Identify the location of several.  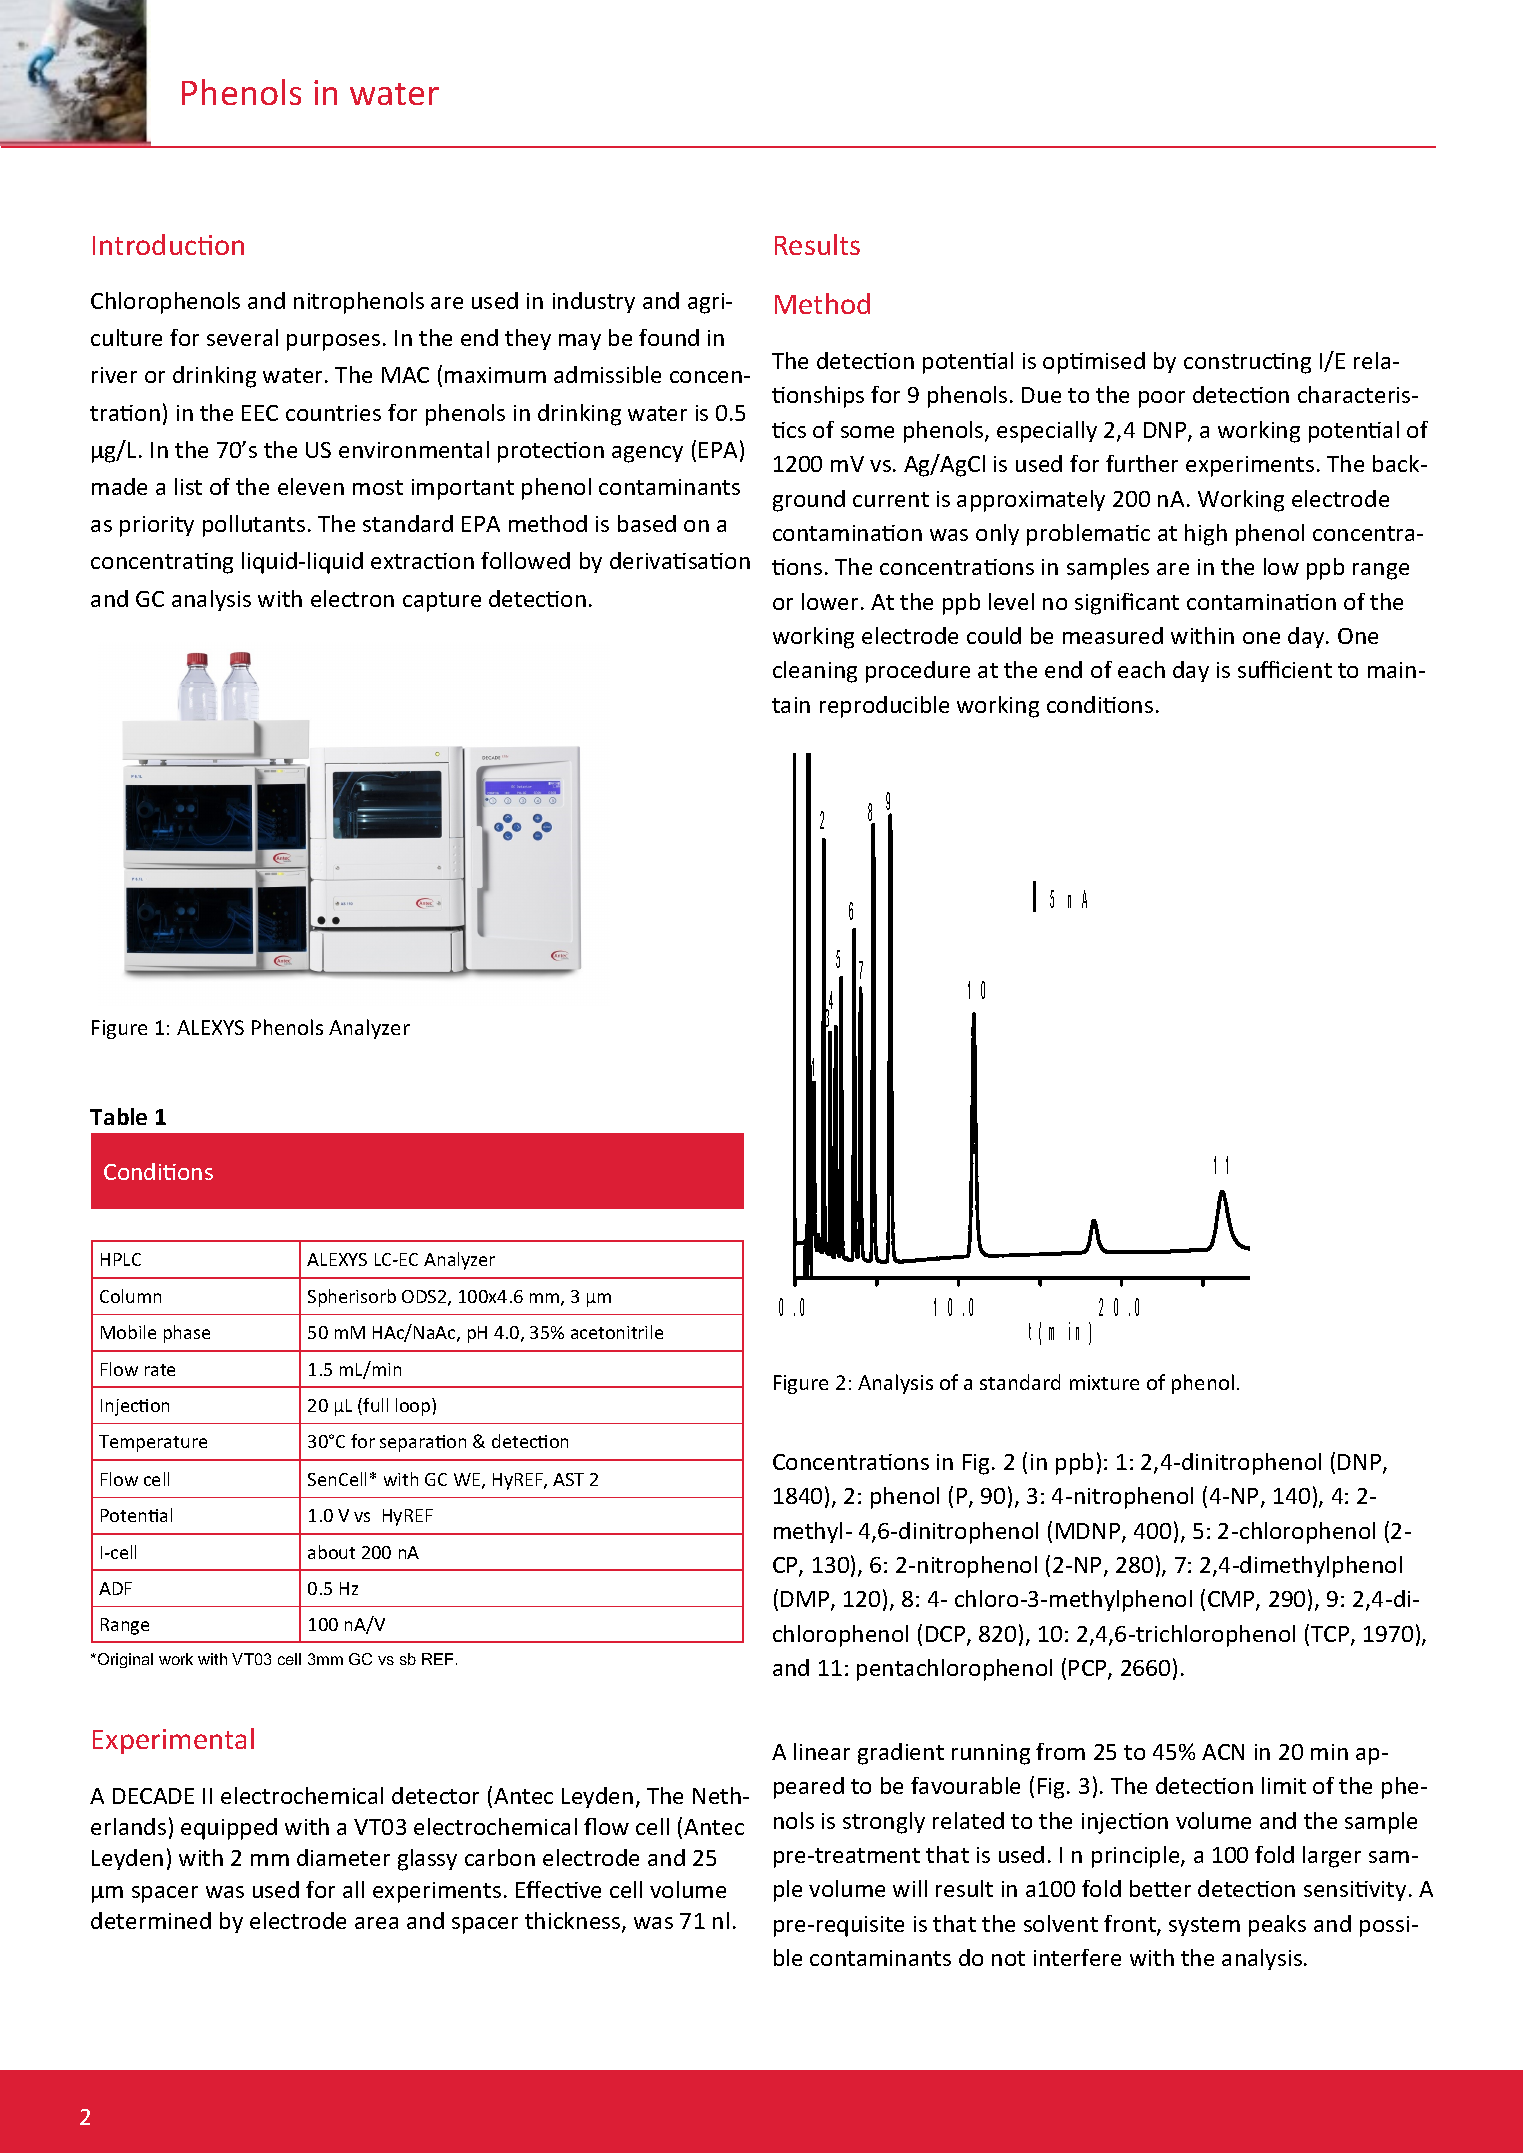
(242, 337).
